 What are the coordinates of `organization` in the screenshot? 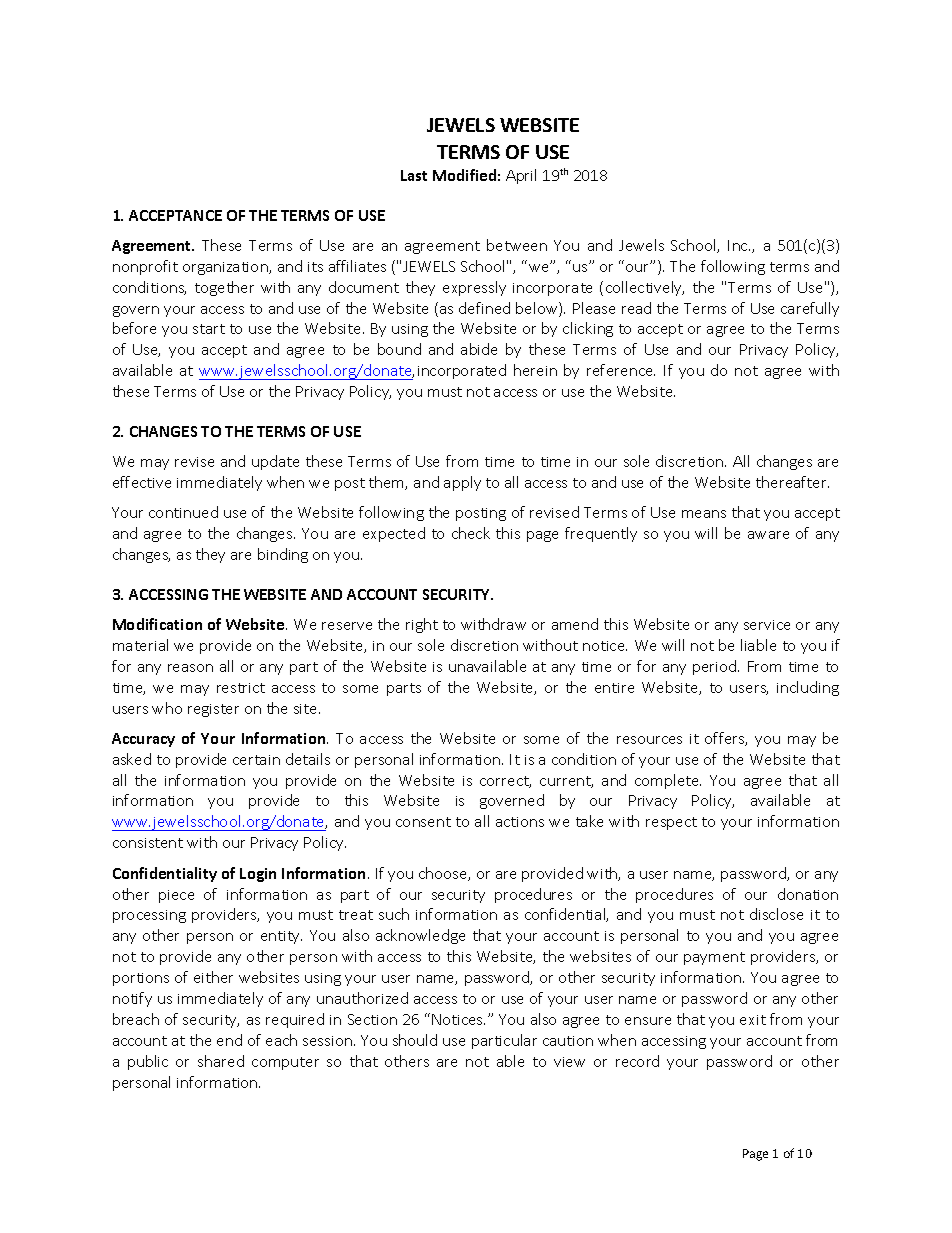 It's located at (226, 268).
